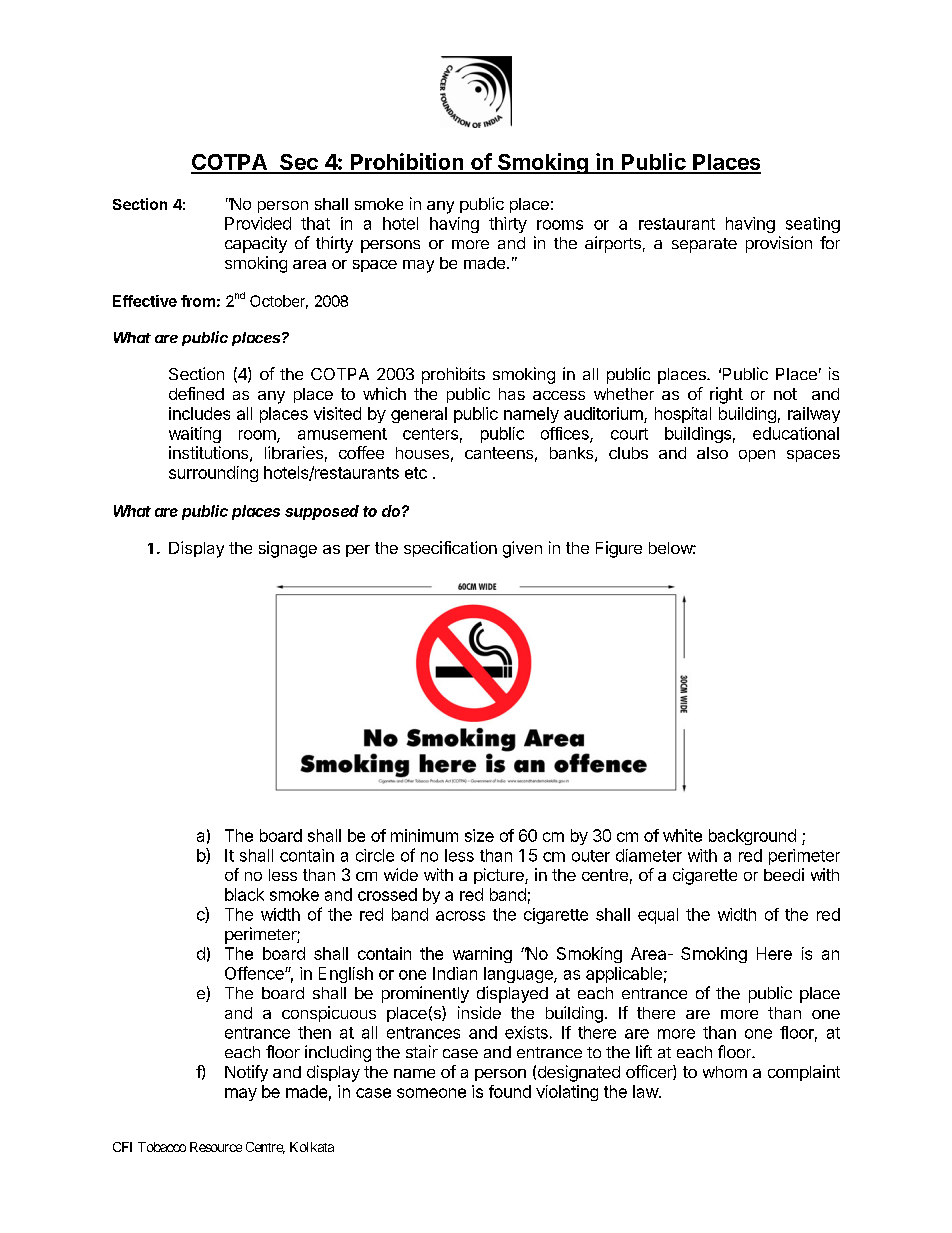  Describe the element at coordinates (619, 549) in the page. I see `Figure` at that location.
